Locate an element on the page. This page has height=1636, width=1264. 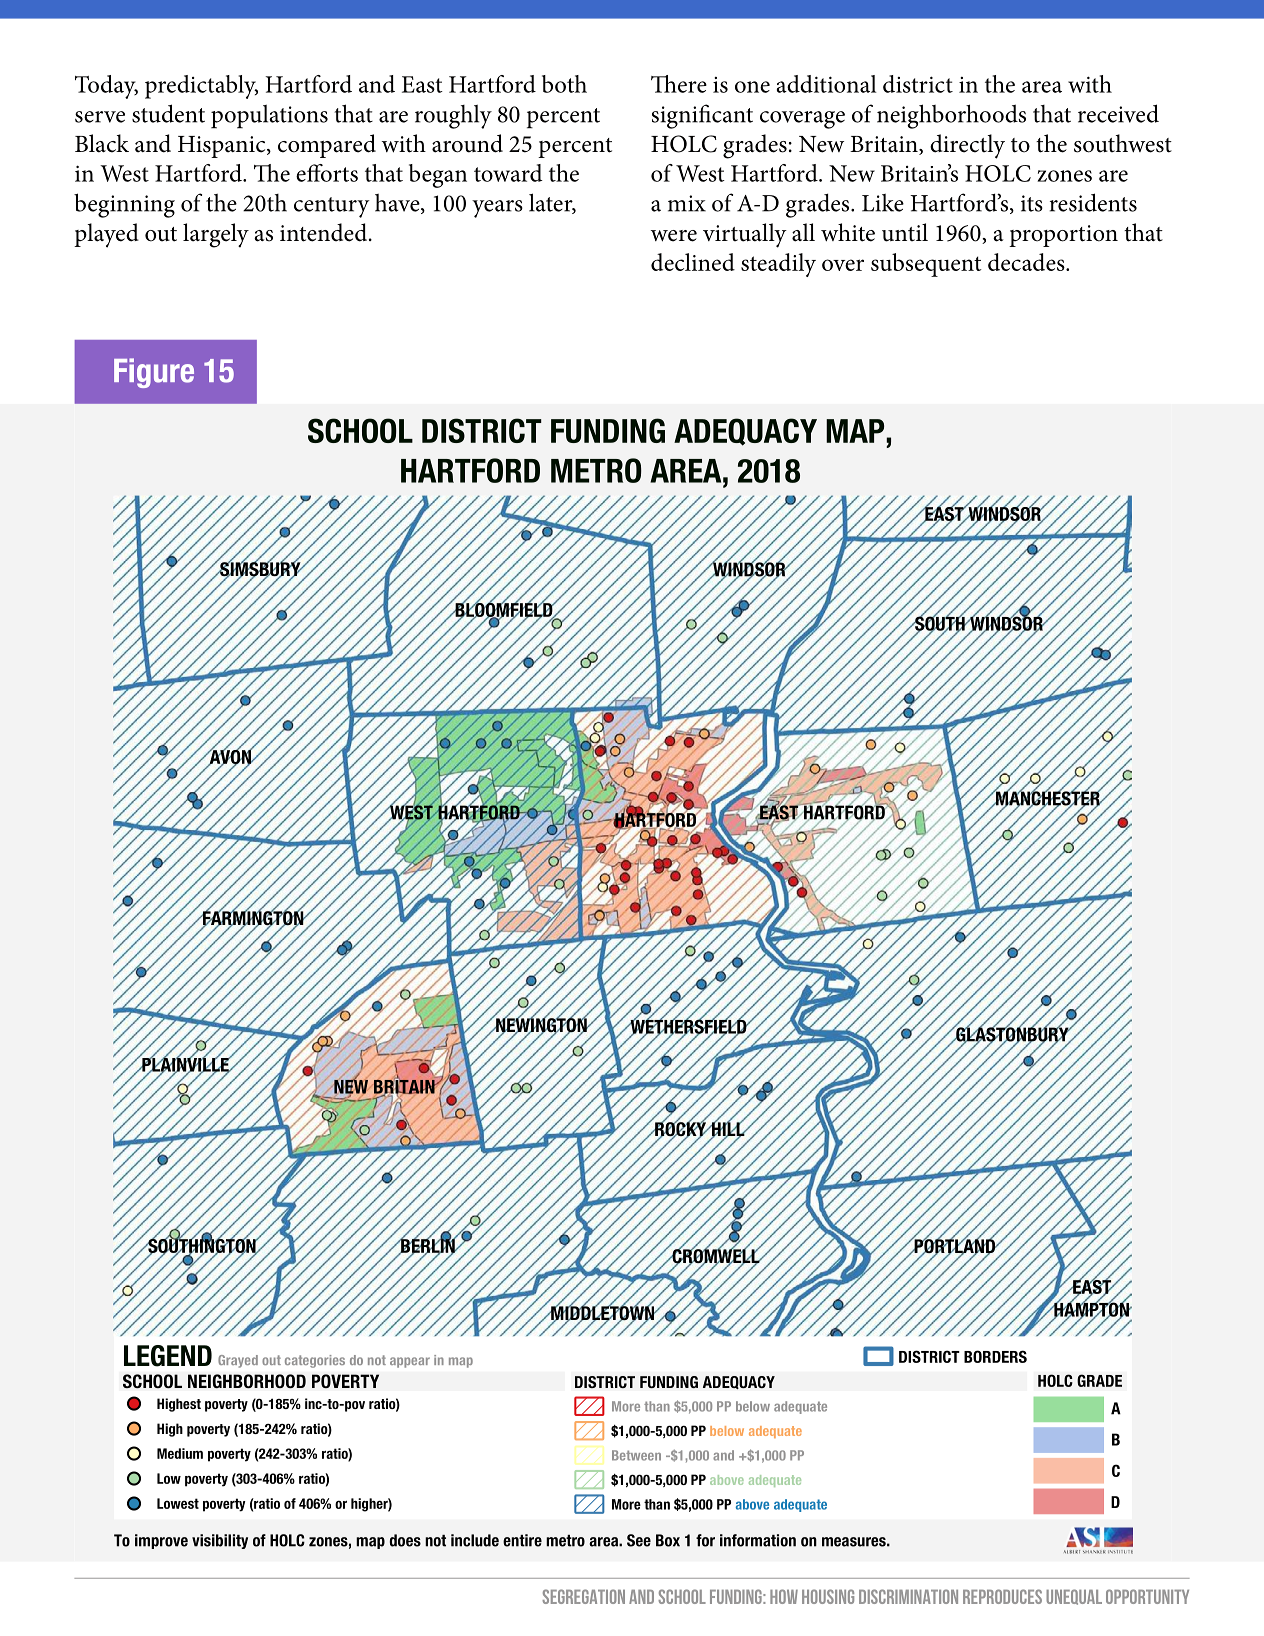
See is located at coordinates (639, 1540).
